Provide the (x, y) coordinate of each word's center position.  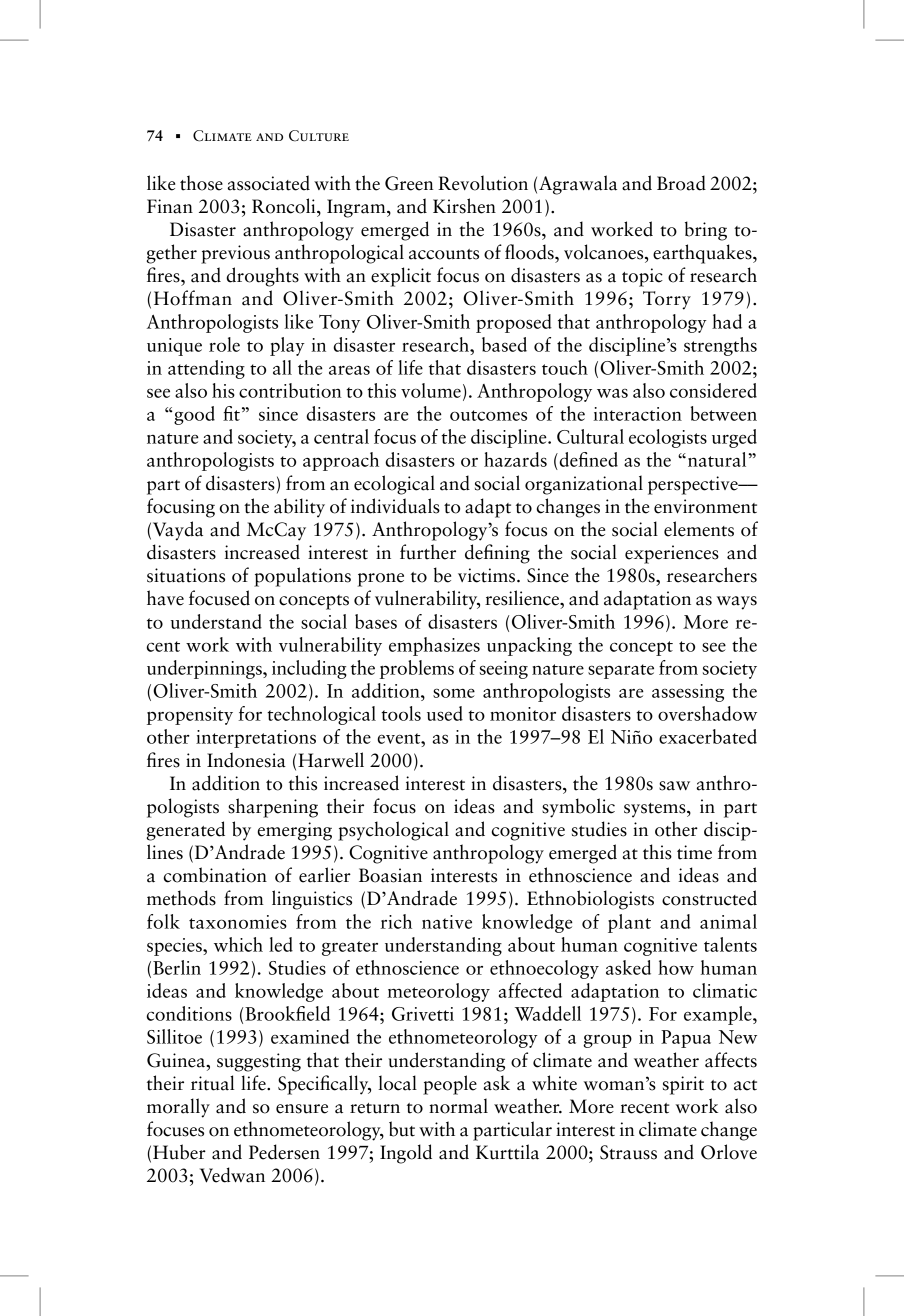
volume (431, 390)
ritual (212, 1083)
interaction (637, 414)
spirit (683, 1085)
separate (621, 671)
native (447, 922)
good (194, 415)
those (201, 183)
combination (215, 875)
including (309, 669)
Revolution (483, 183)
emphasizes (434, 646)
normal (458, 1106)
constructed (709, 898)
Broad (681, 183)
